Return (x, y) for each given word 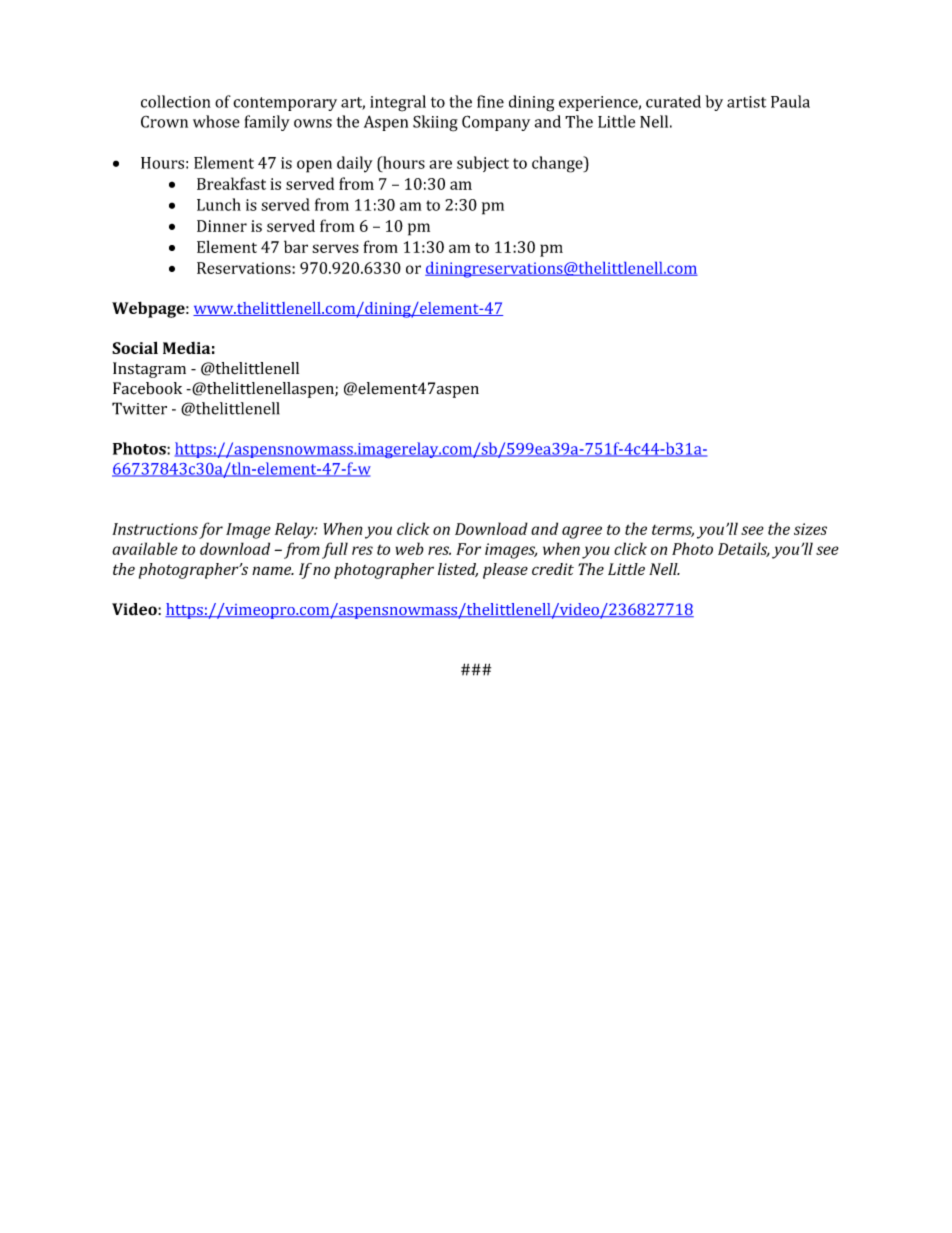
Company (496, 123)
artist (746, 102)
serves (335, 248)
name (273, 570)
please (505, 571)
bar (296, 246)
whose (216, 121)
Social (135, 347)
